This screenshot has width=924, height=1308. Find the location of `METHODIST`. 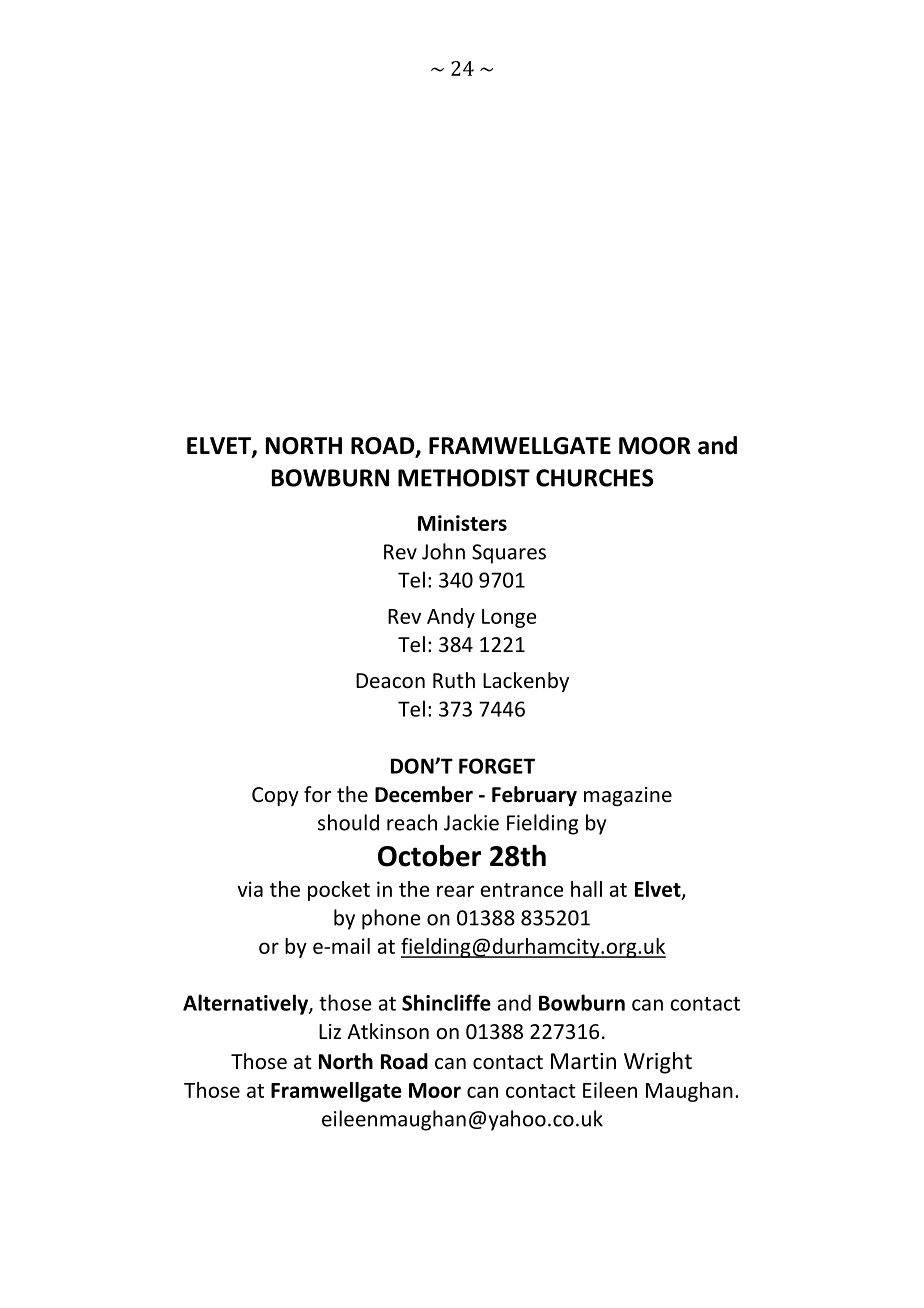

METHODIST is located at coordinates (464, 478).
